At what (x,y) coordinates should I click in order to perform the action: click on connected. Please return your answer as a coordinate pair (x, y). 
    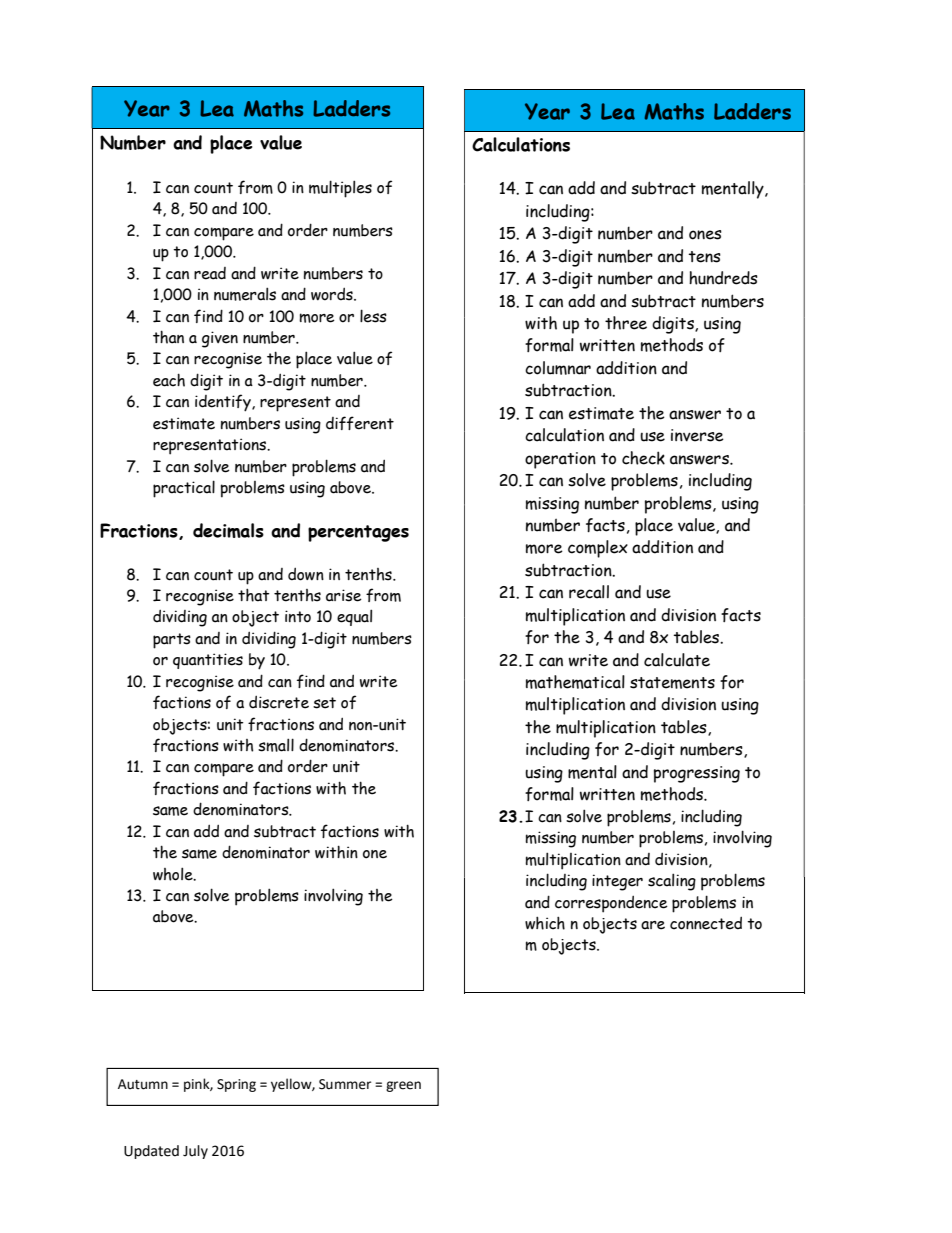
    Looking at the image, I should click on (706, 923).
